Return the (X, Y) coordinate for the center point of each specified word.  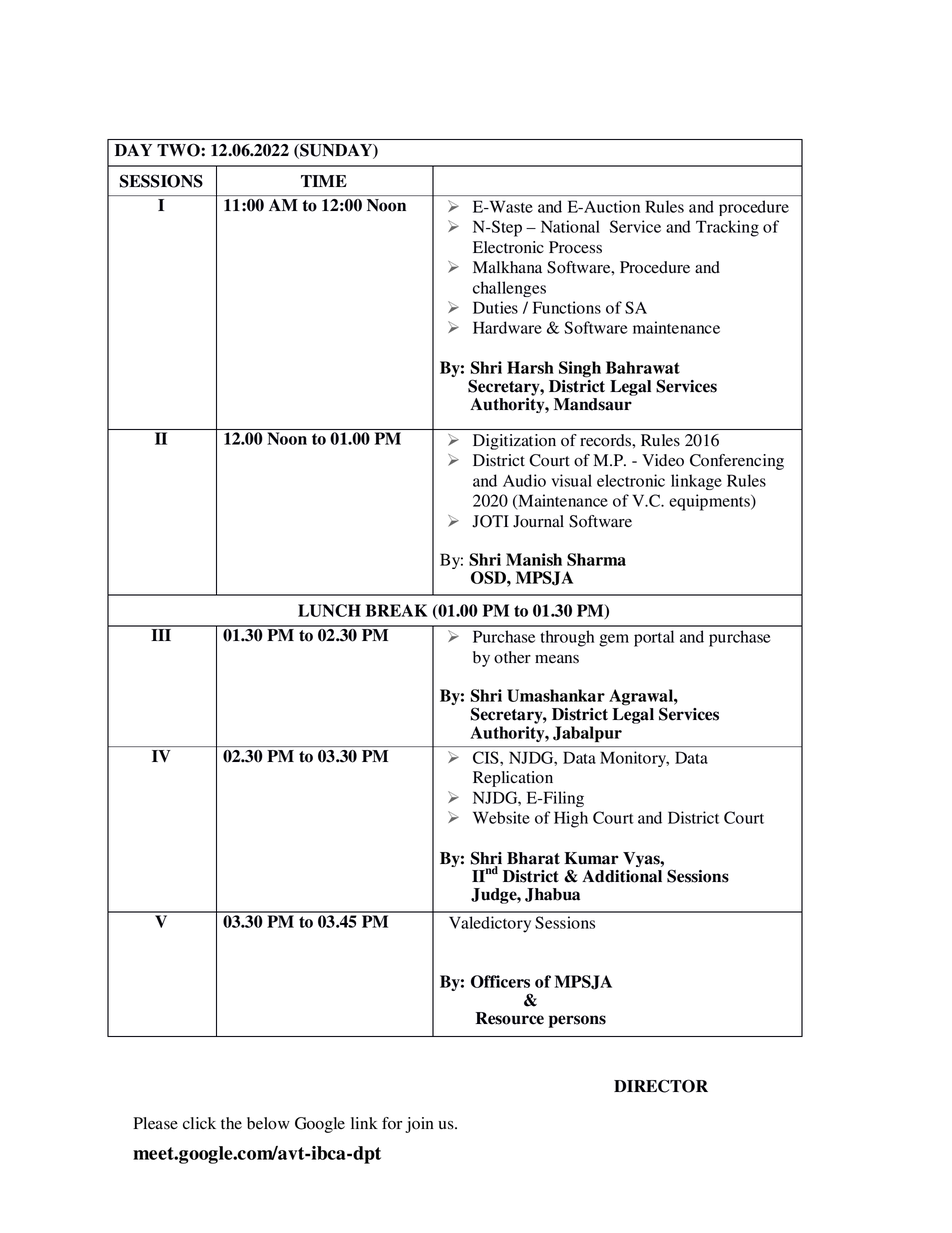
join (419, 1125)
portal (654, 638)
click (199, 1123)
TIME (324, 181)
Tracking (727, 228)
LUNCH (329, 610)
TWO (179, 150)
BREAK (397, 610)
